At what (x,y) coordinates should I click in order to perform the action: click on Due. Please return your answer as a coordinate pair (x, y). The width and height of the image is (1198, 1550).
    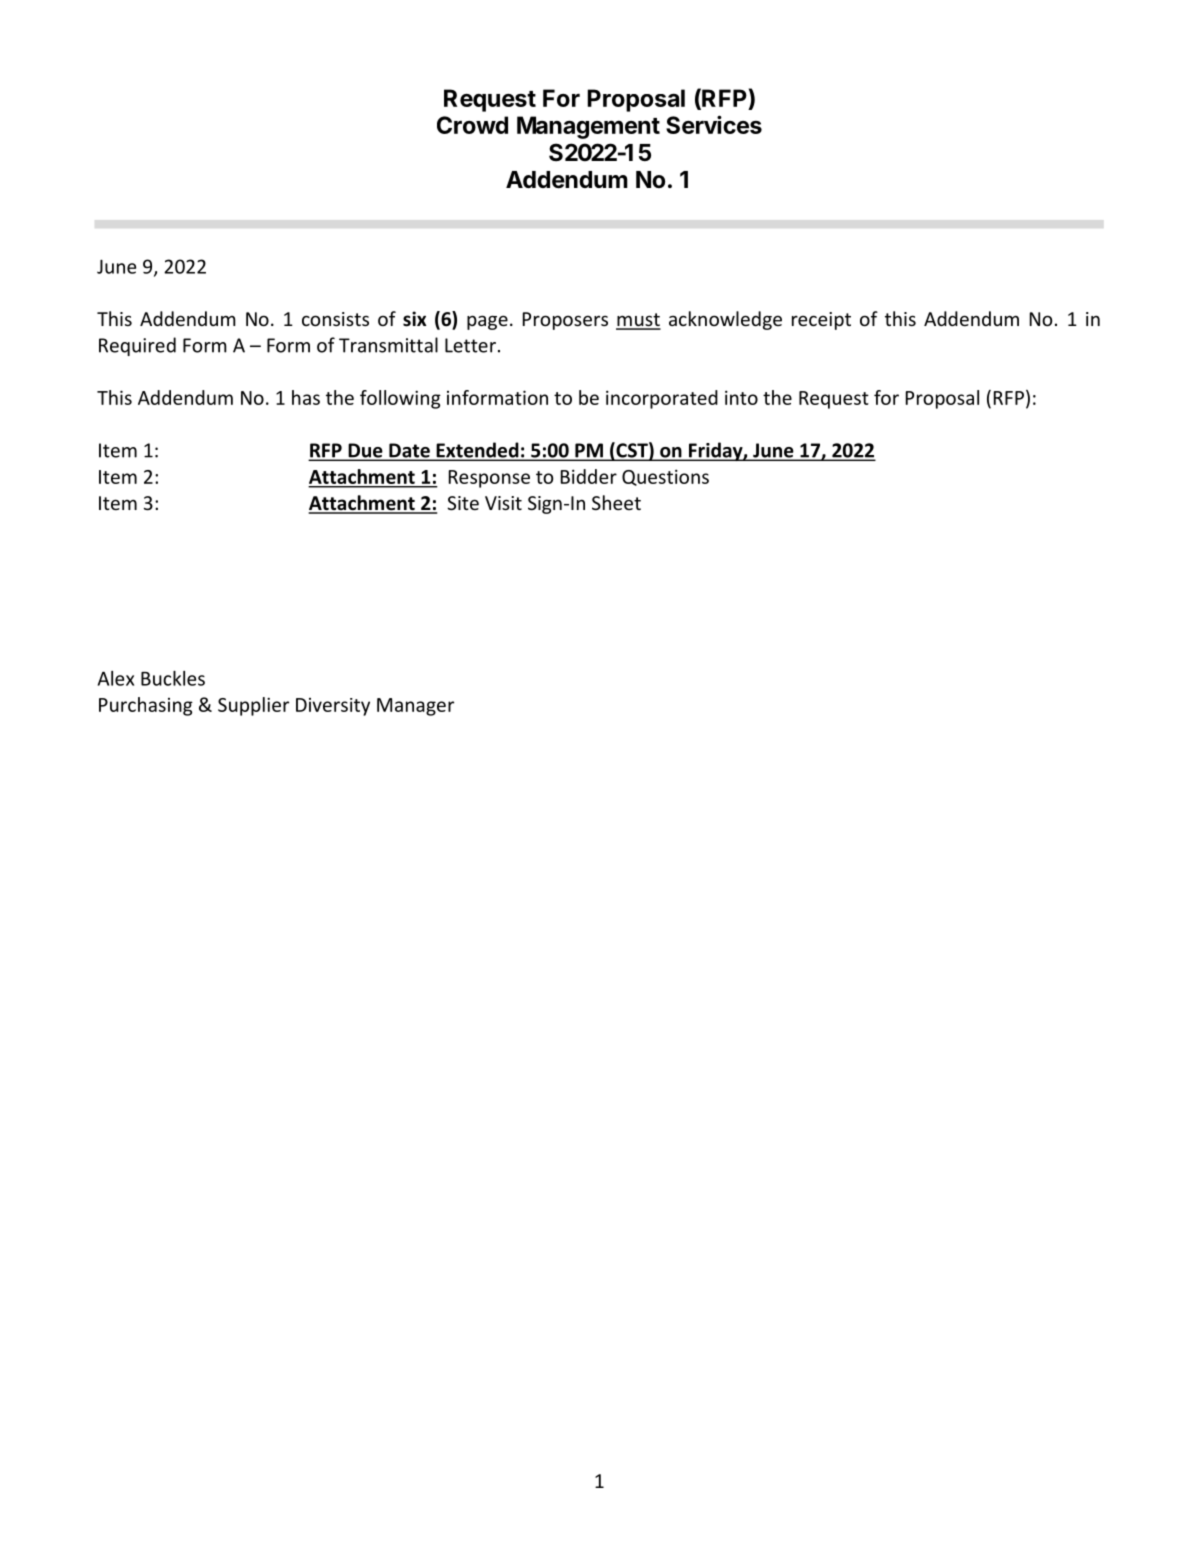
    Looking at the image, I should click on (365, 451).
